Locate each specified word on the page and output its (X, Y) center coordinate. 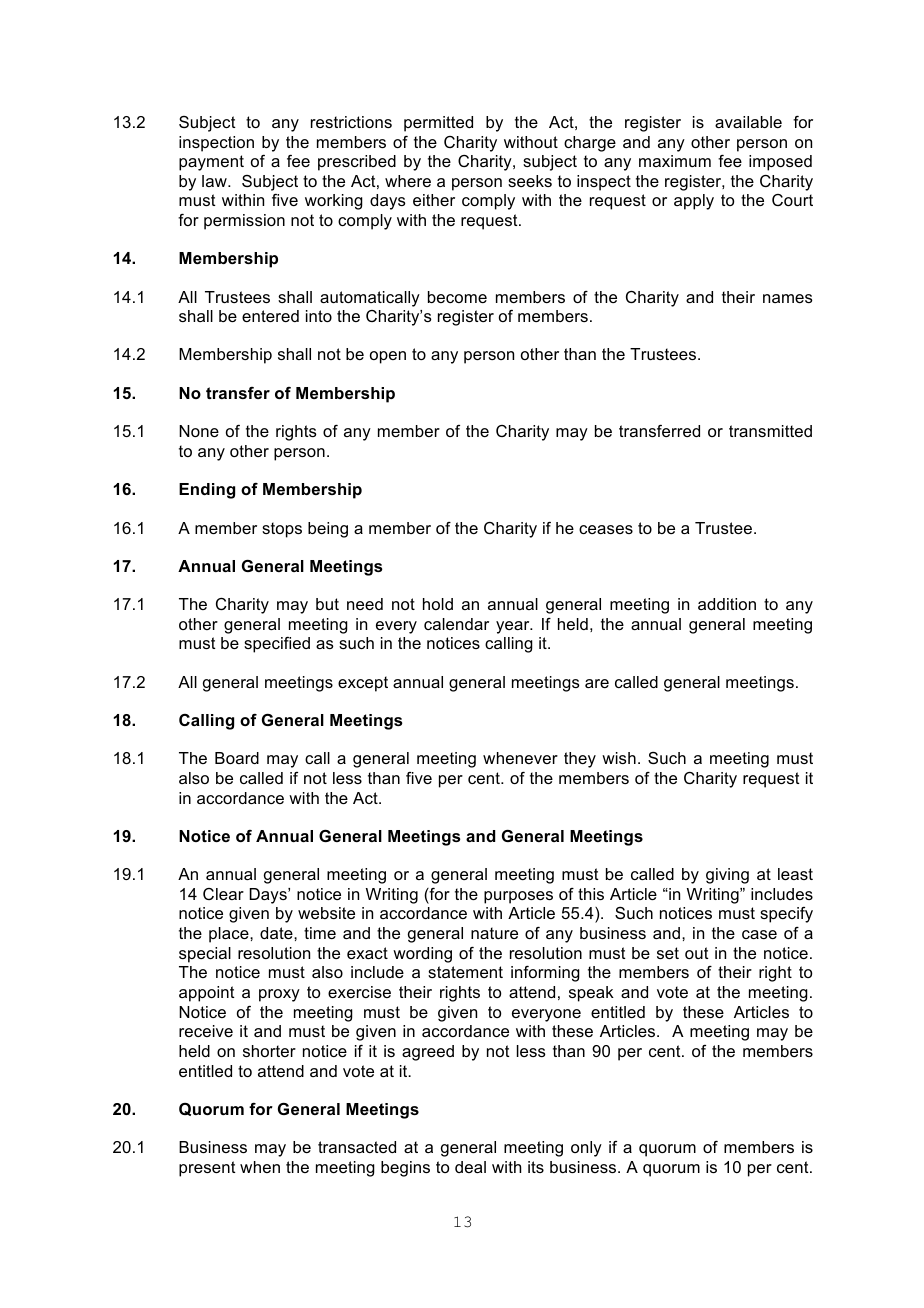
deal (470, 1167)
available (748, 122)
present (207, 1169)
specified (277, 645)
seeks (530, 181)
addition (727, 604)
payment (211, 163)
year (514, 627)
